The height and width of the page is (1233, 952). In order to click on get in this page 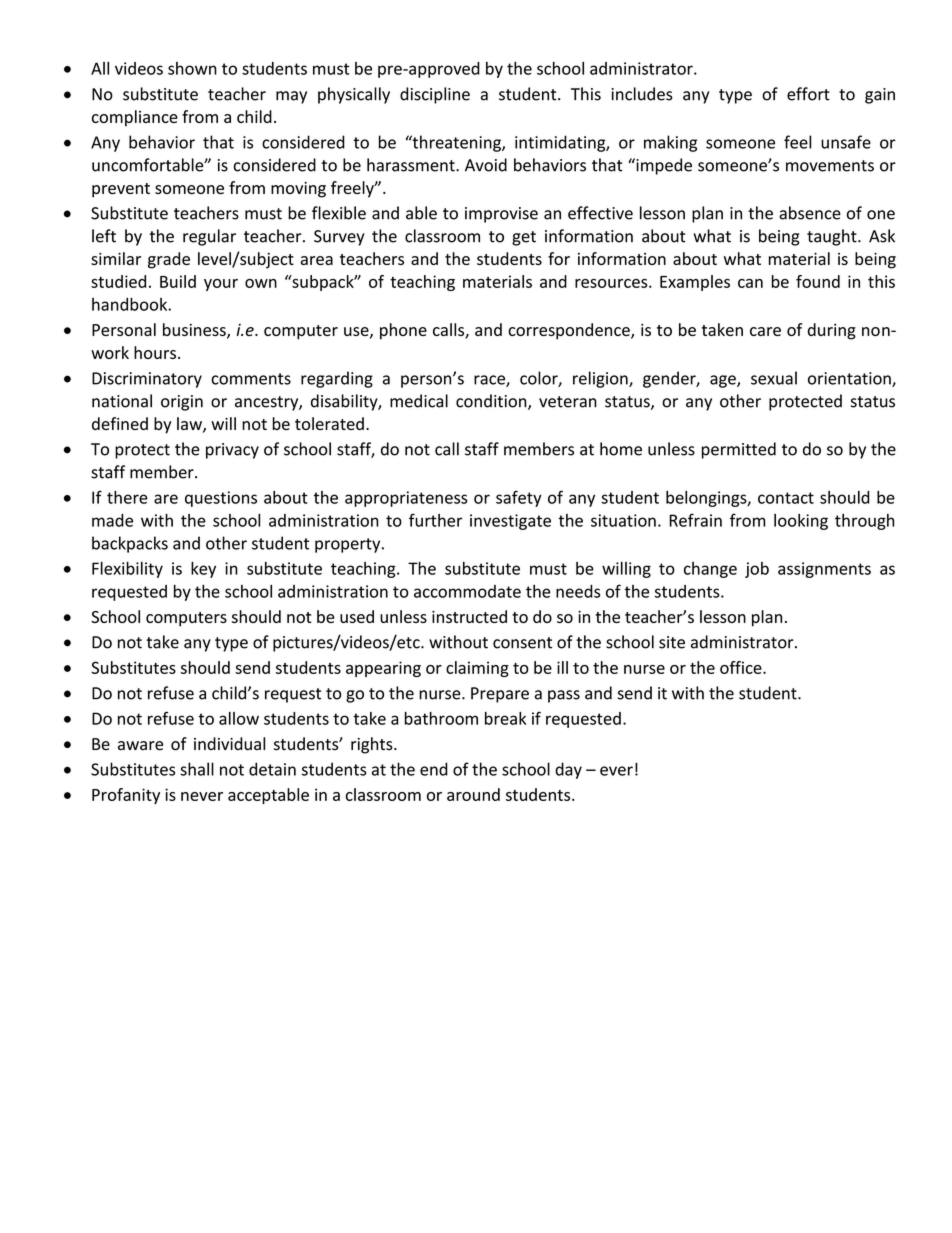, I will do `click(524, 238)`.
